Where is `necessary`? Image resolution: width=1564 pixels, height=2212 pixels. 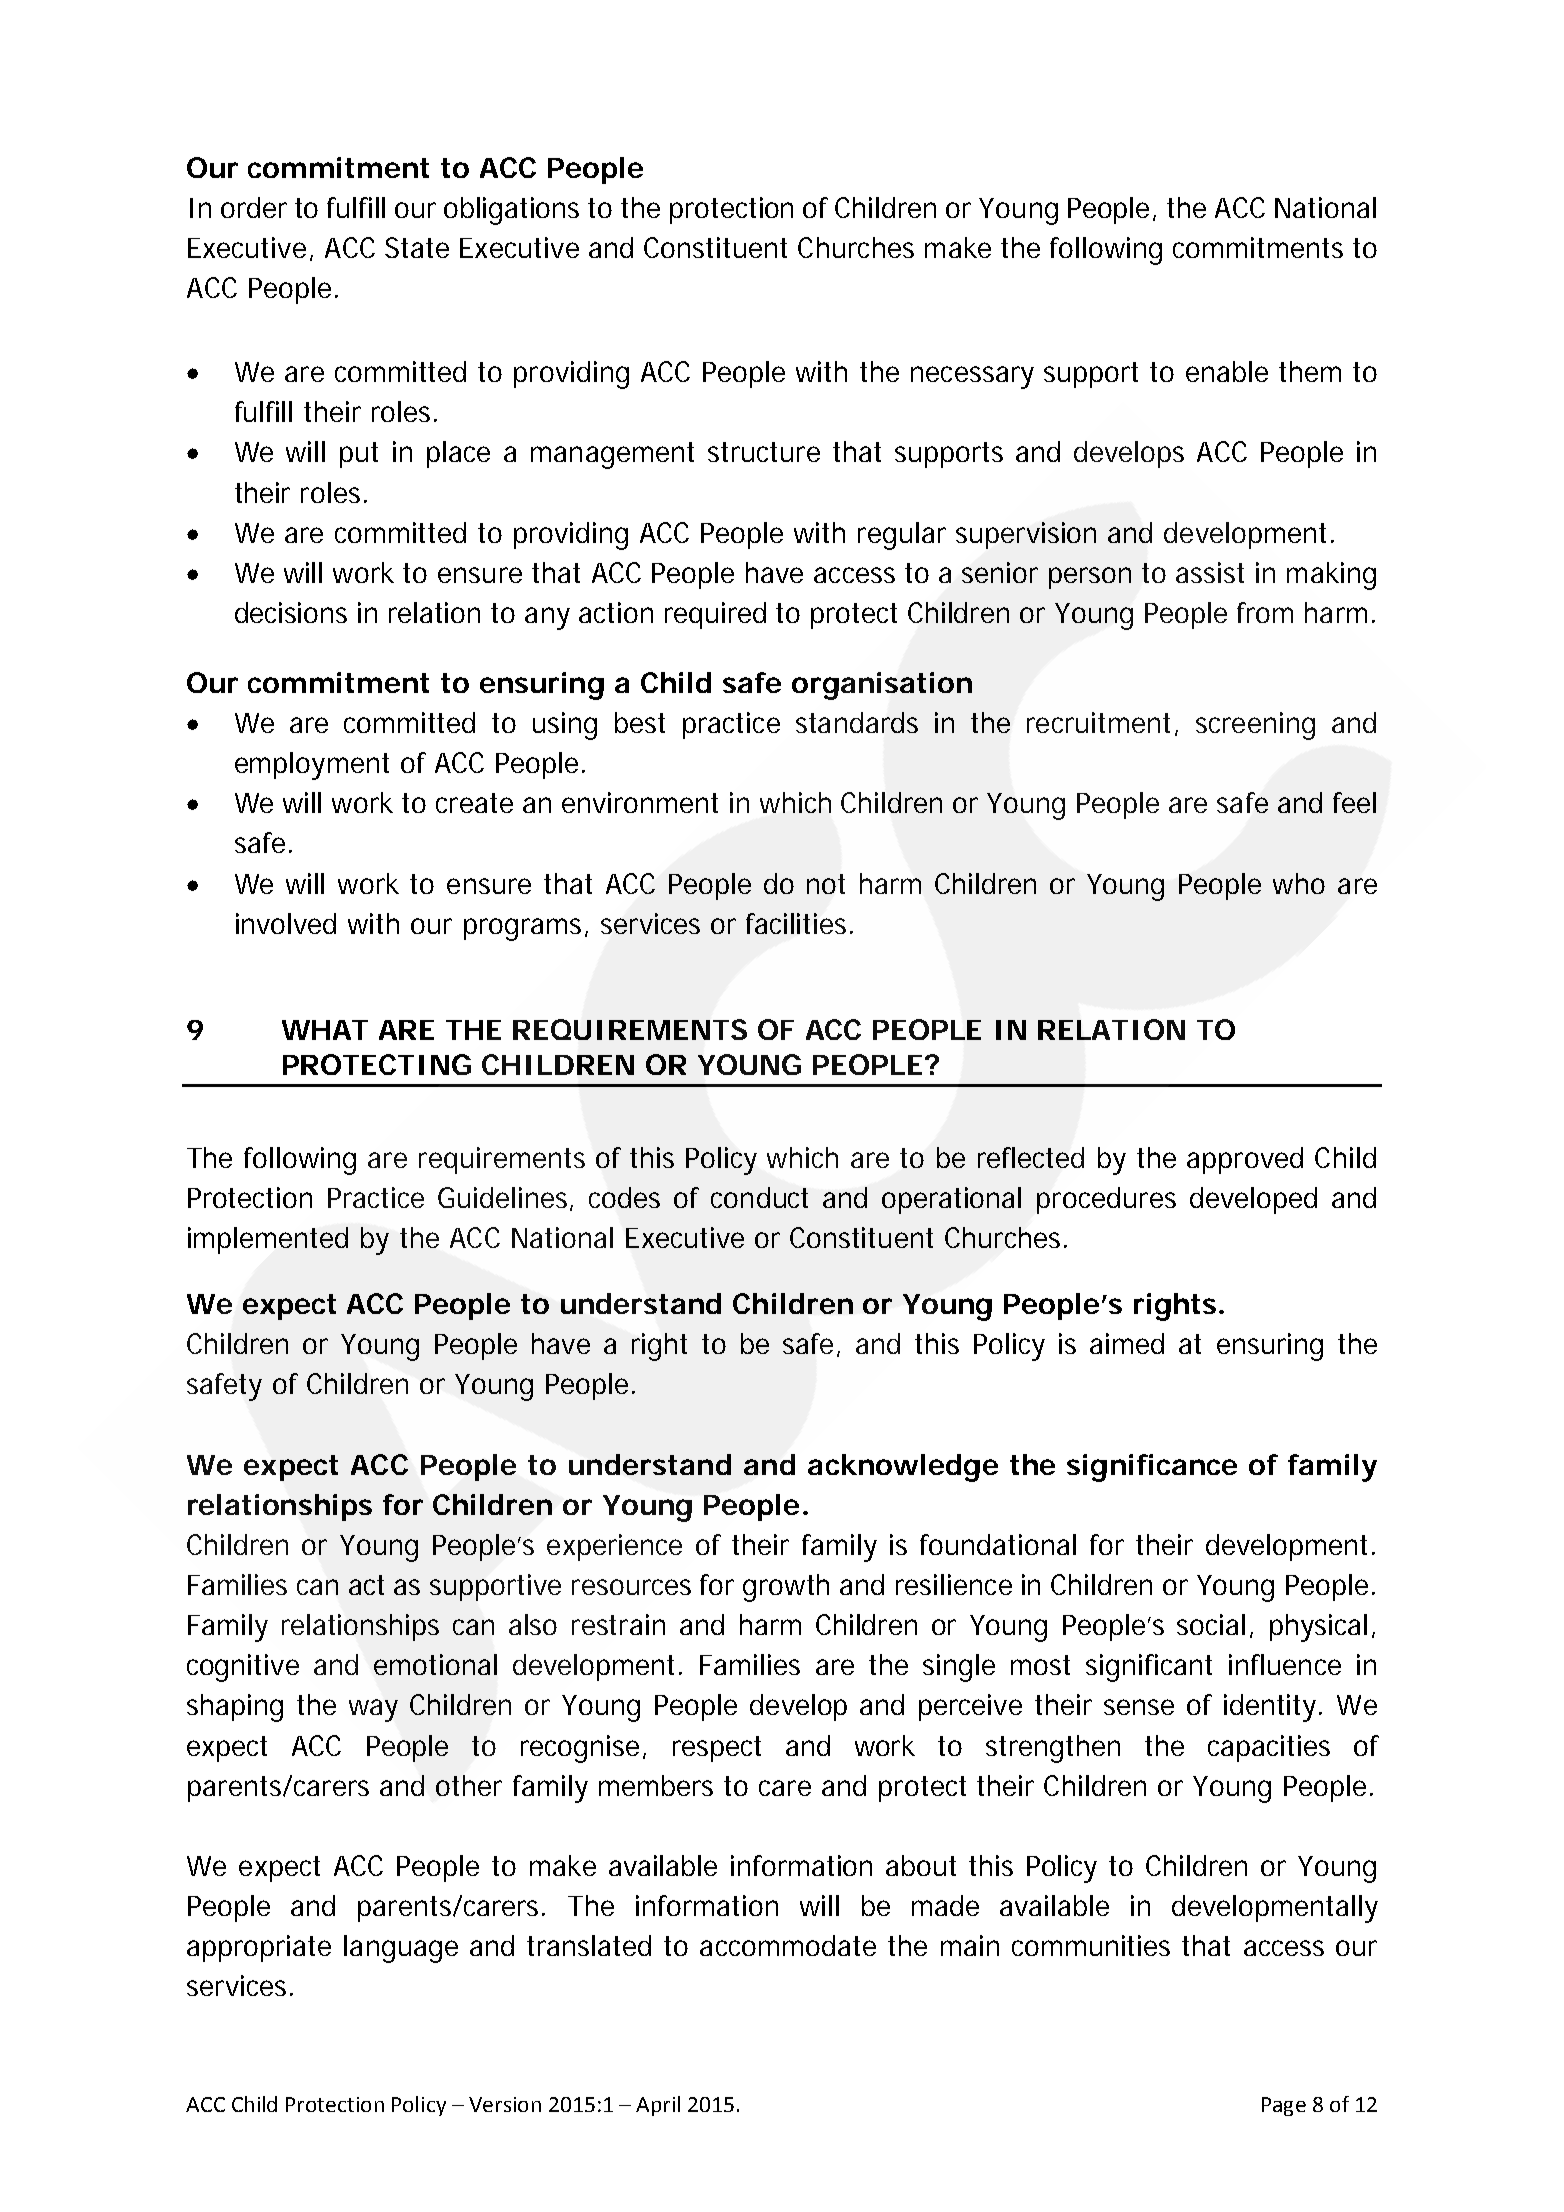
necessary is located at coordinates (972, 377).
